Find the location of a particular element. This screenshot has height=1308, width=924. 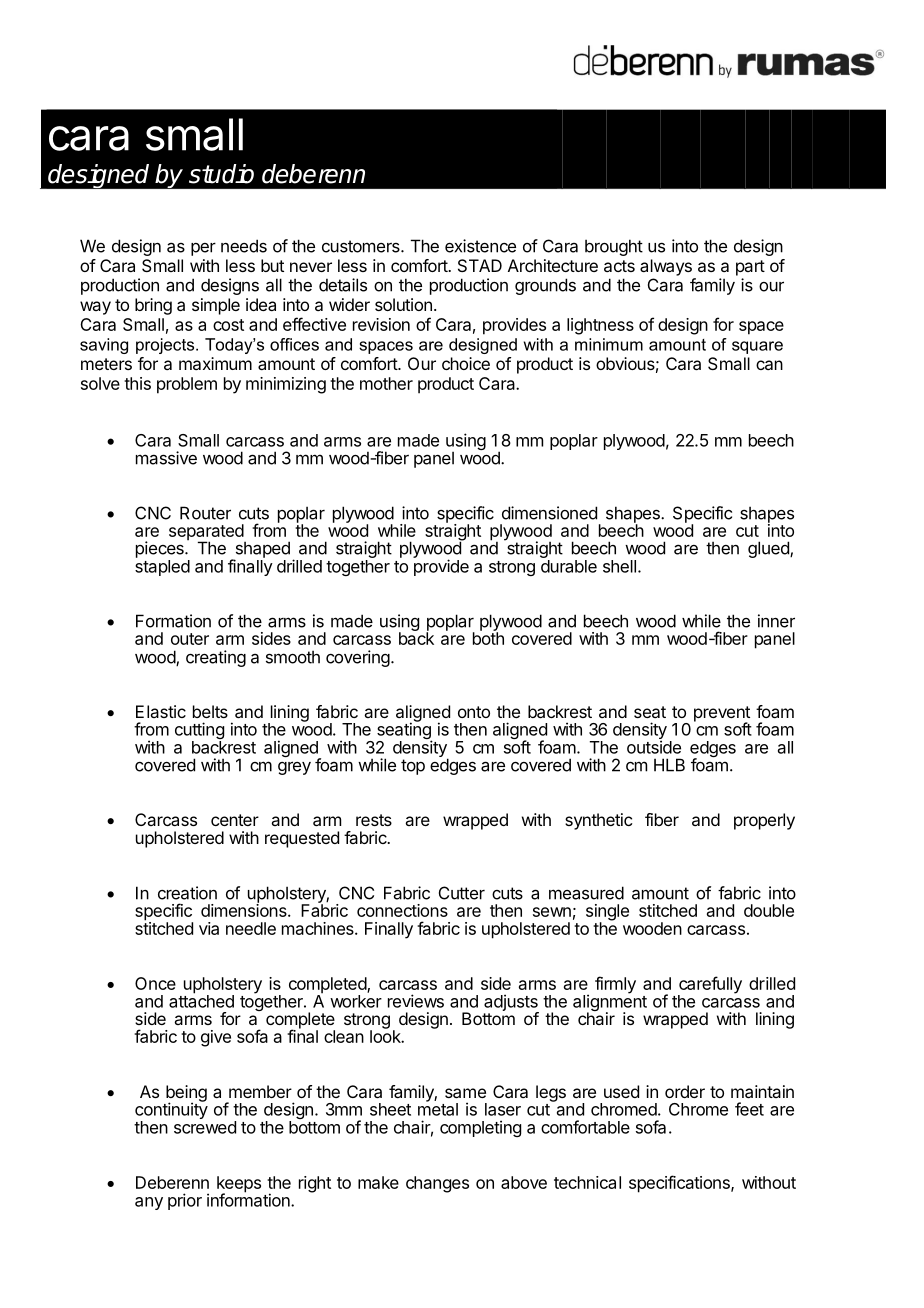

massive is located at coordinates (166, 458).
